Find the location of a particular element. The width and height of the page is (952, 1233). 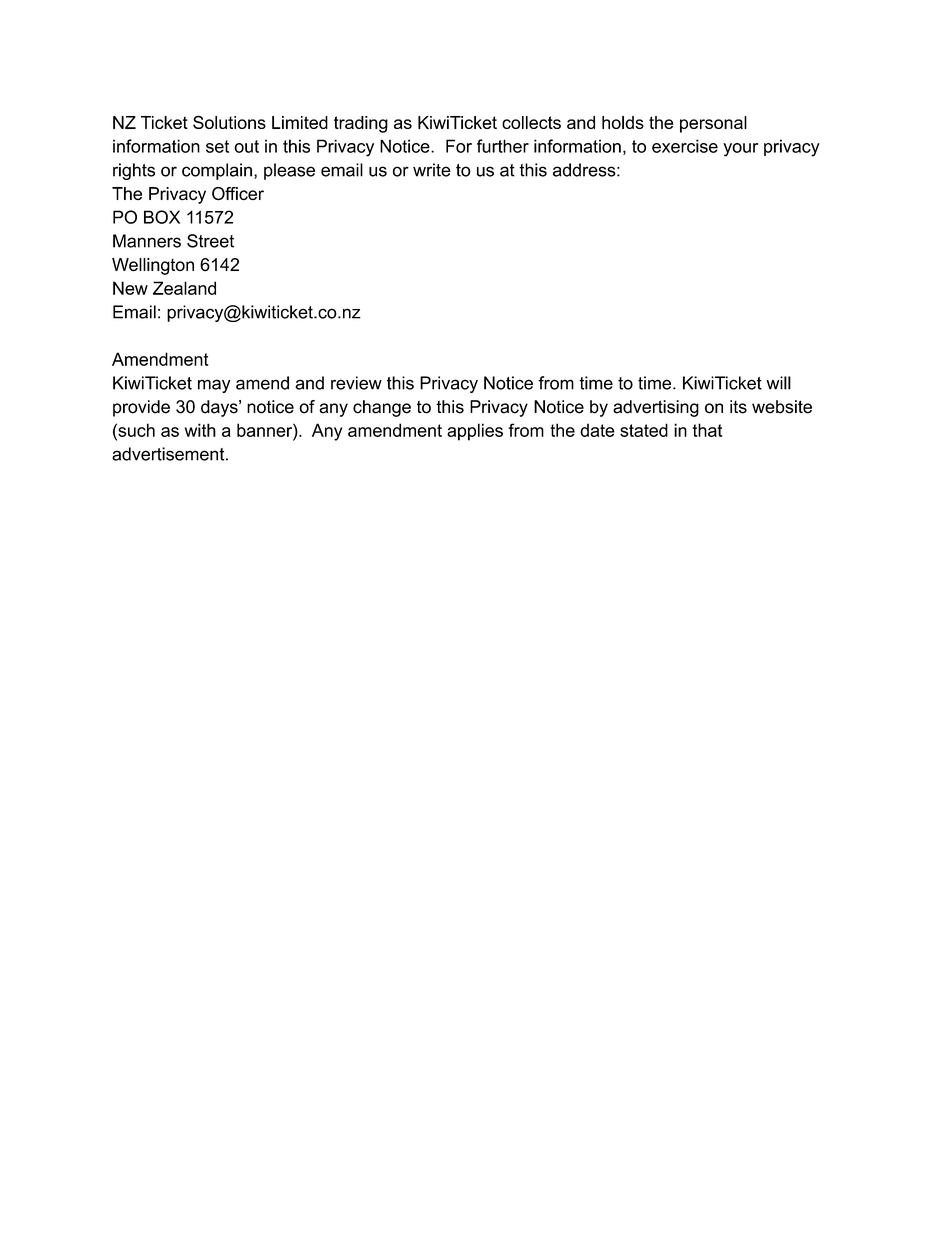

review is located at coordinates (356, 383).
